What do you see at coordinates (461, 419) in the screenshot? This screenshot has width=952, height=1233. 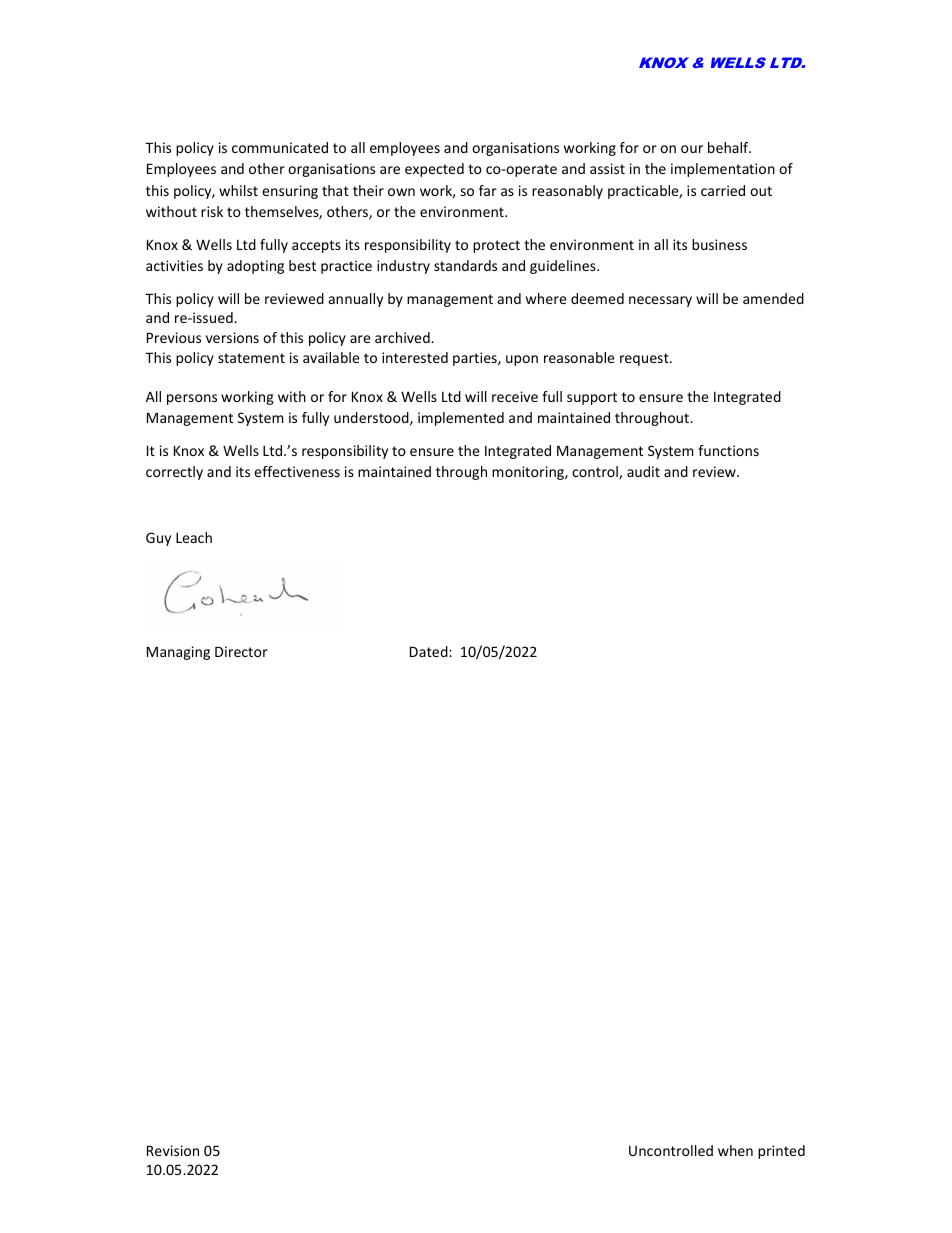 I see `implemented` at bounding box center [461, 419].
